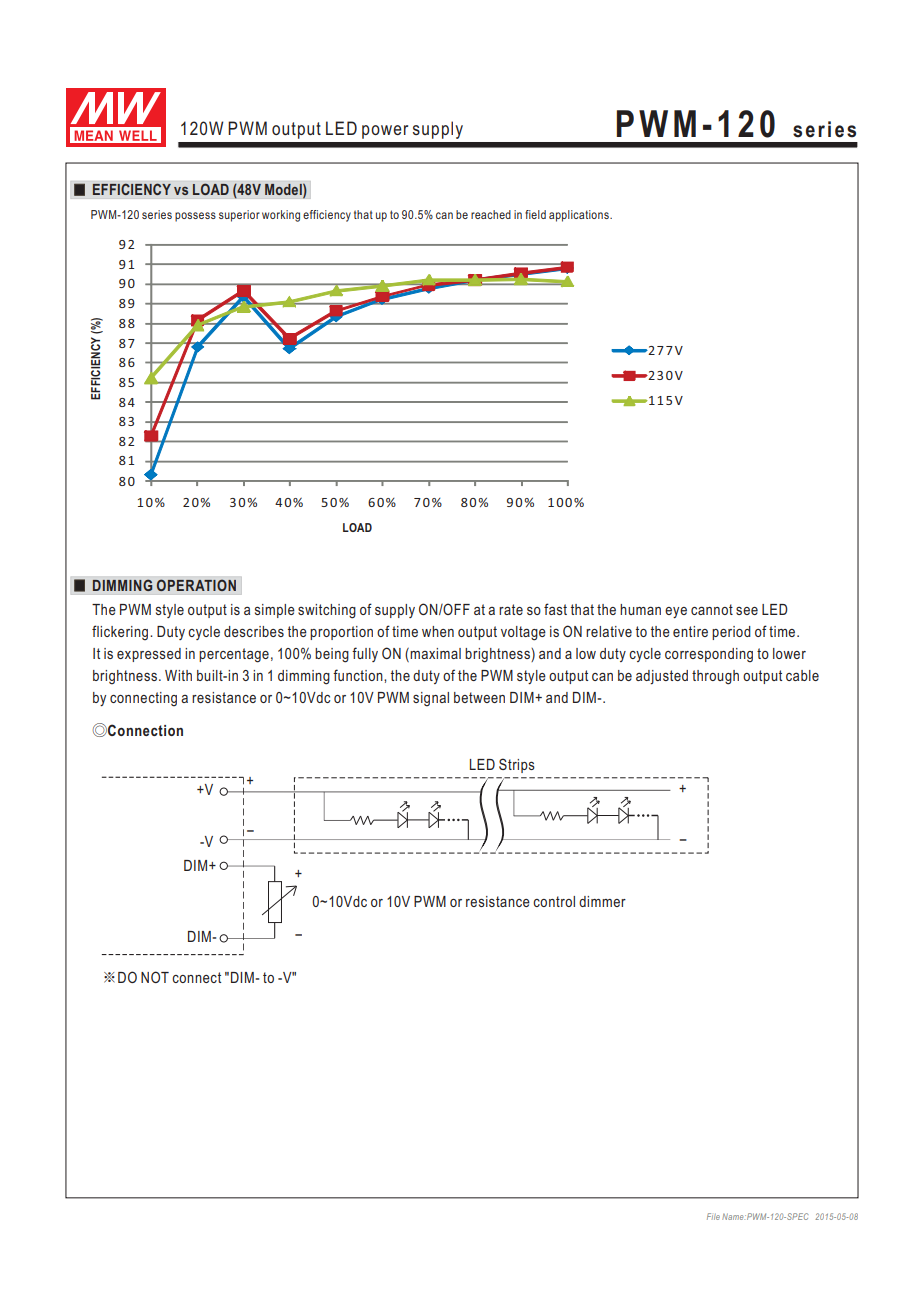  Describe the element at coordinates (580, 216) in the page. I see `applications` at that location.
